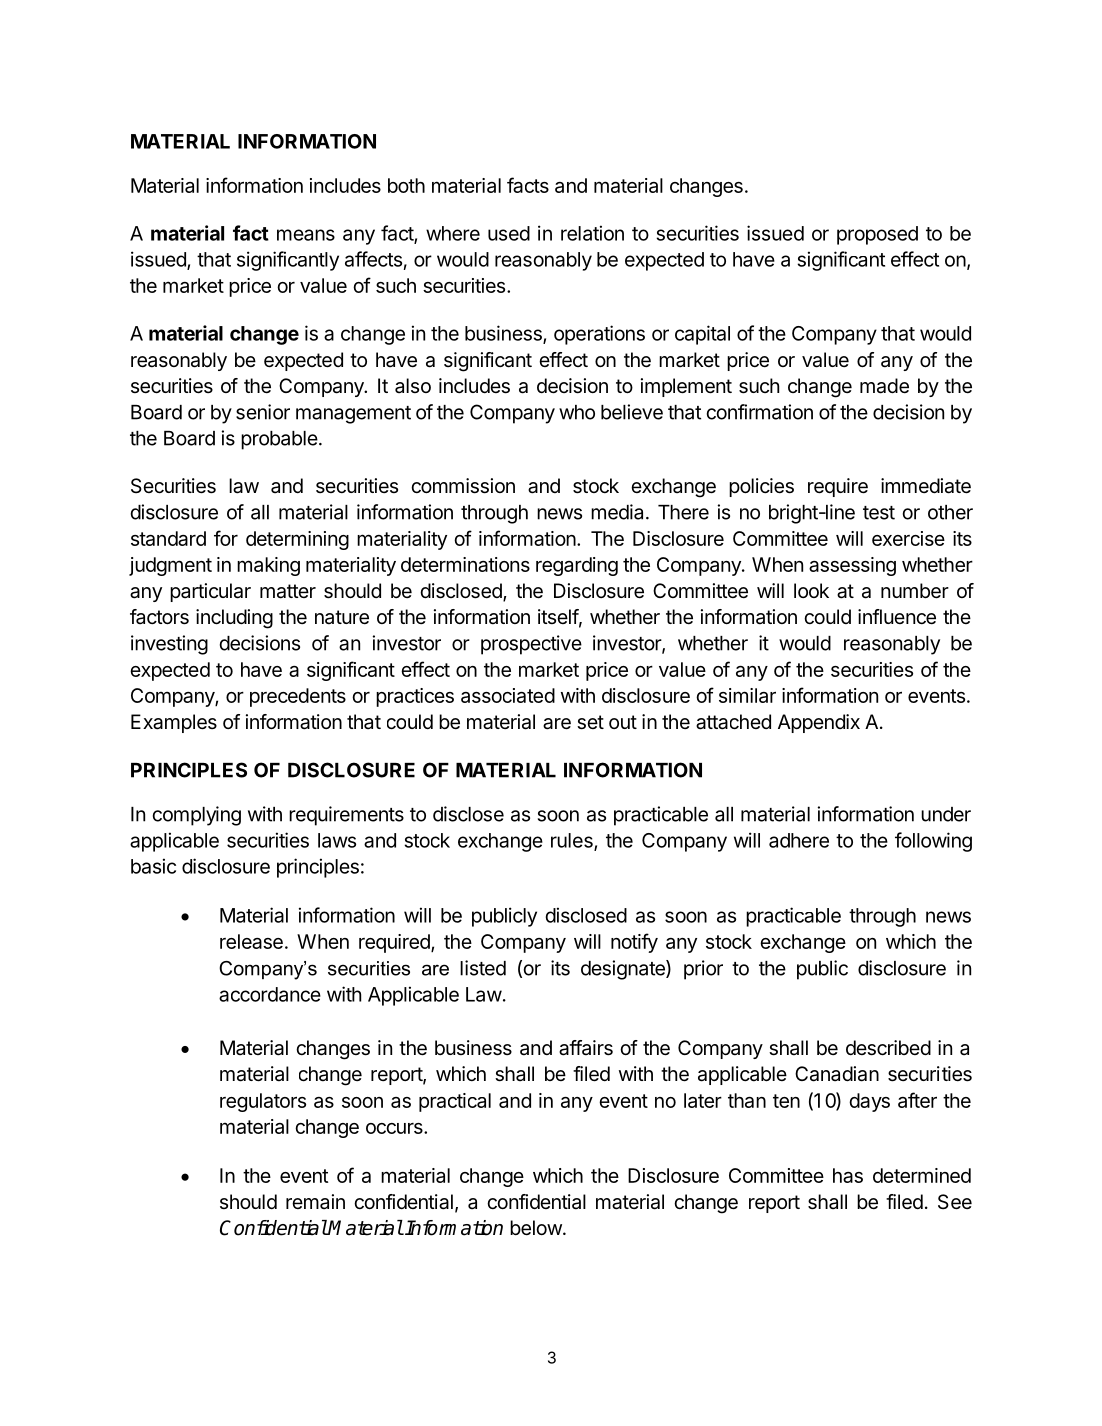 The image size is (1102, 1426). What do you see at coordinates (877, 235) in the page?
I see `proposed` at bounding box center [877, 235].
